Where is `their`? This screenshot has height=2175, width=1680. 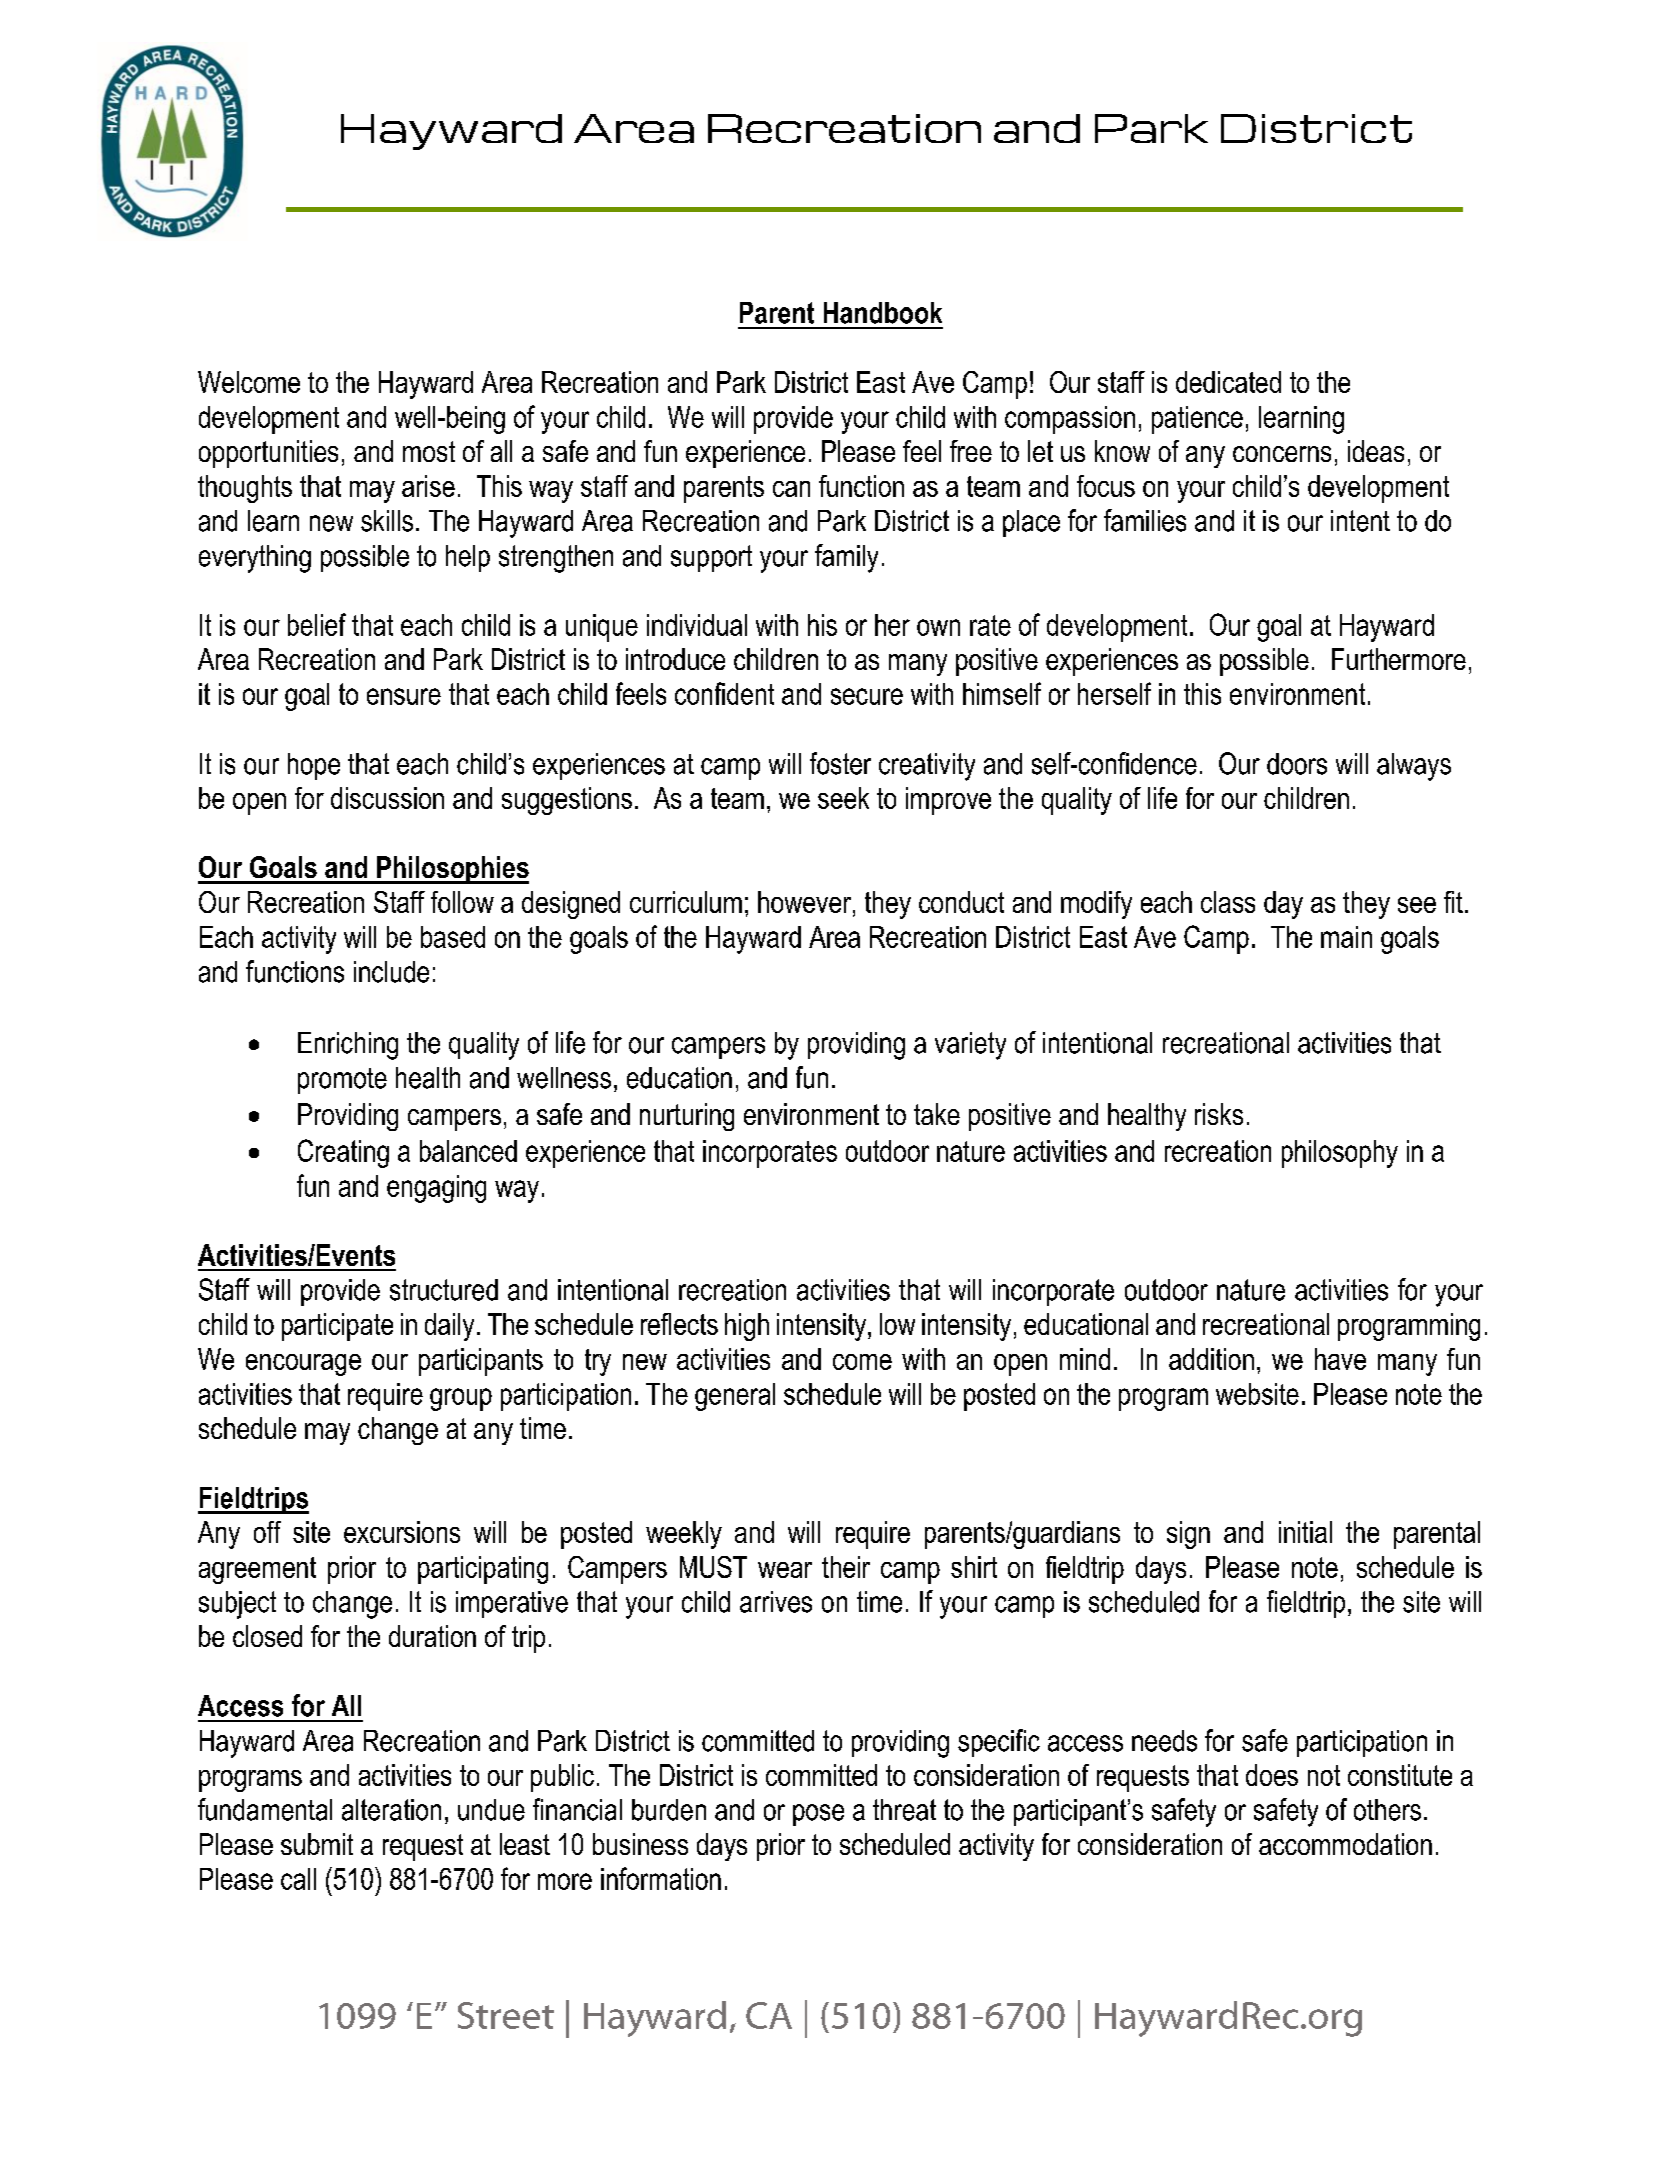
their is located at coordinates (846, 1567).
